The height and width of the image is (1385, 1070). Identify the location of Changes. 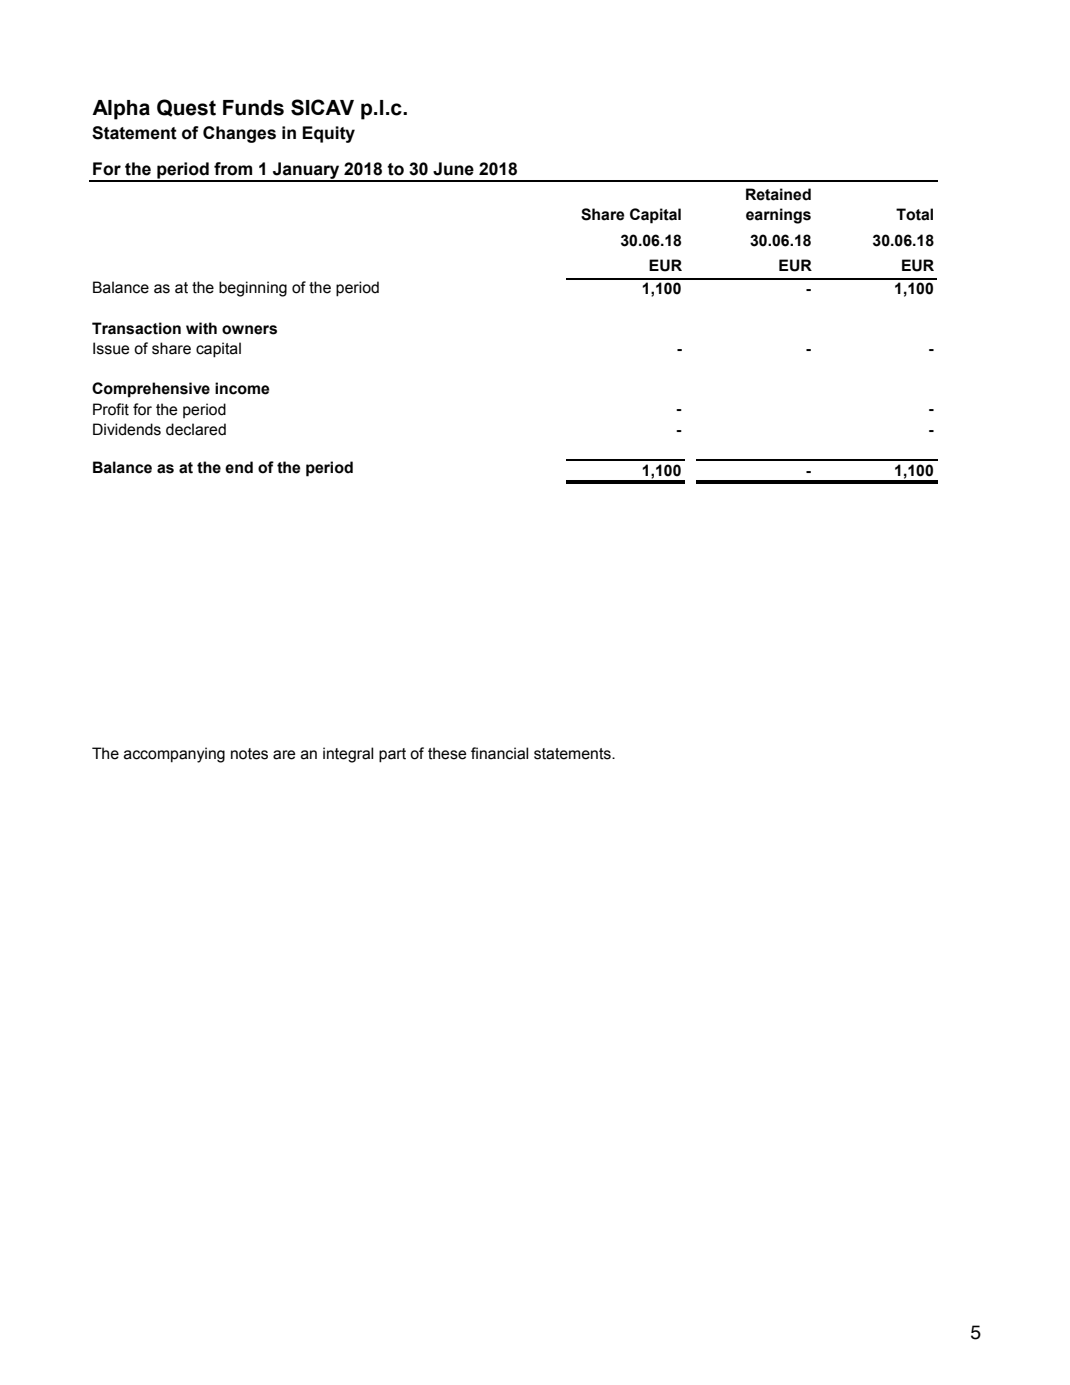
(239, 134).
